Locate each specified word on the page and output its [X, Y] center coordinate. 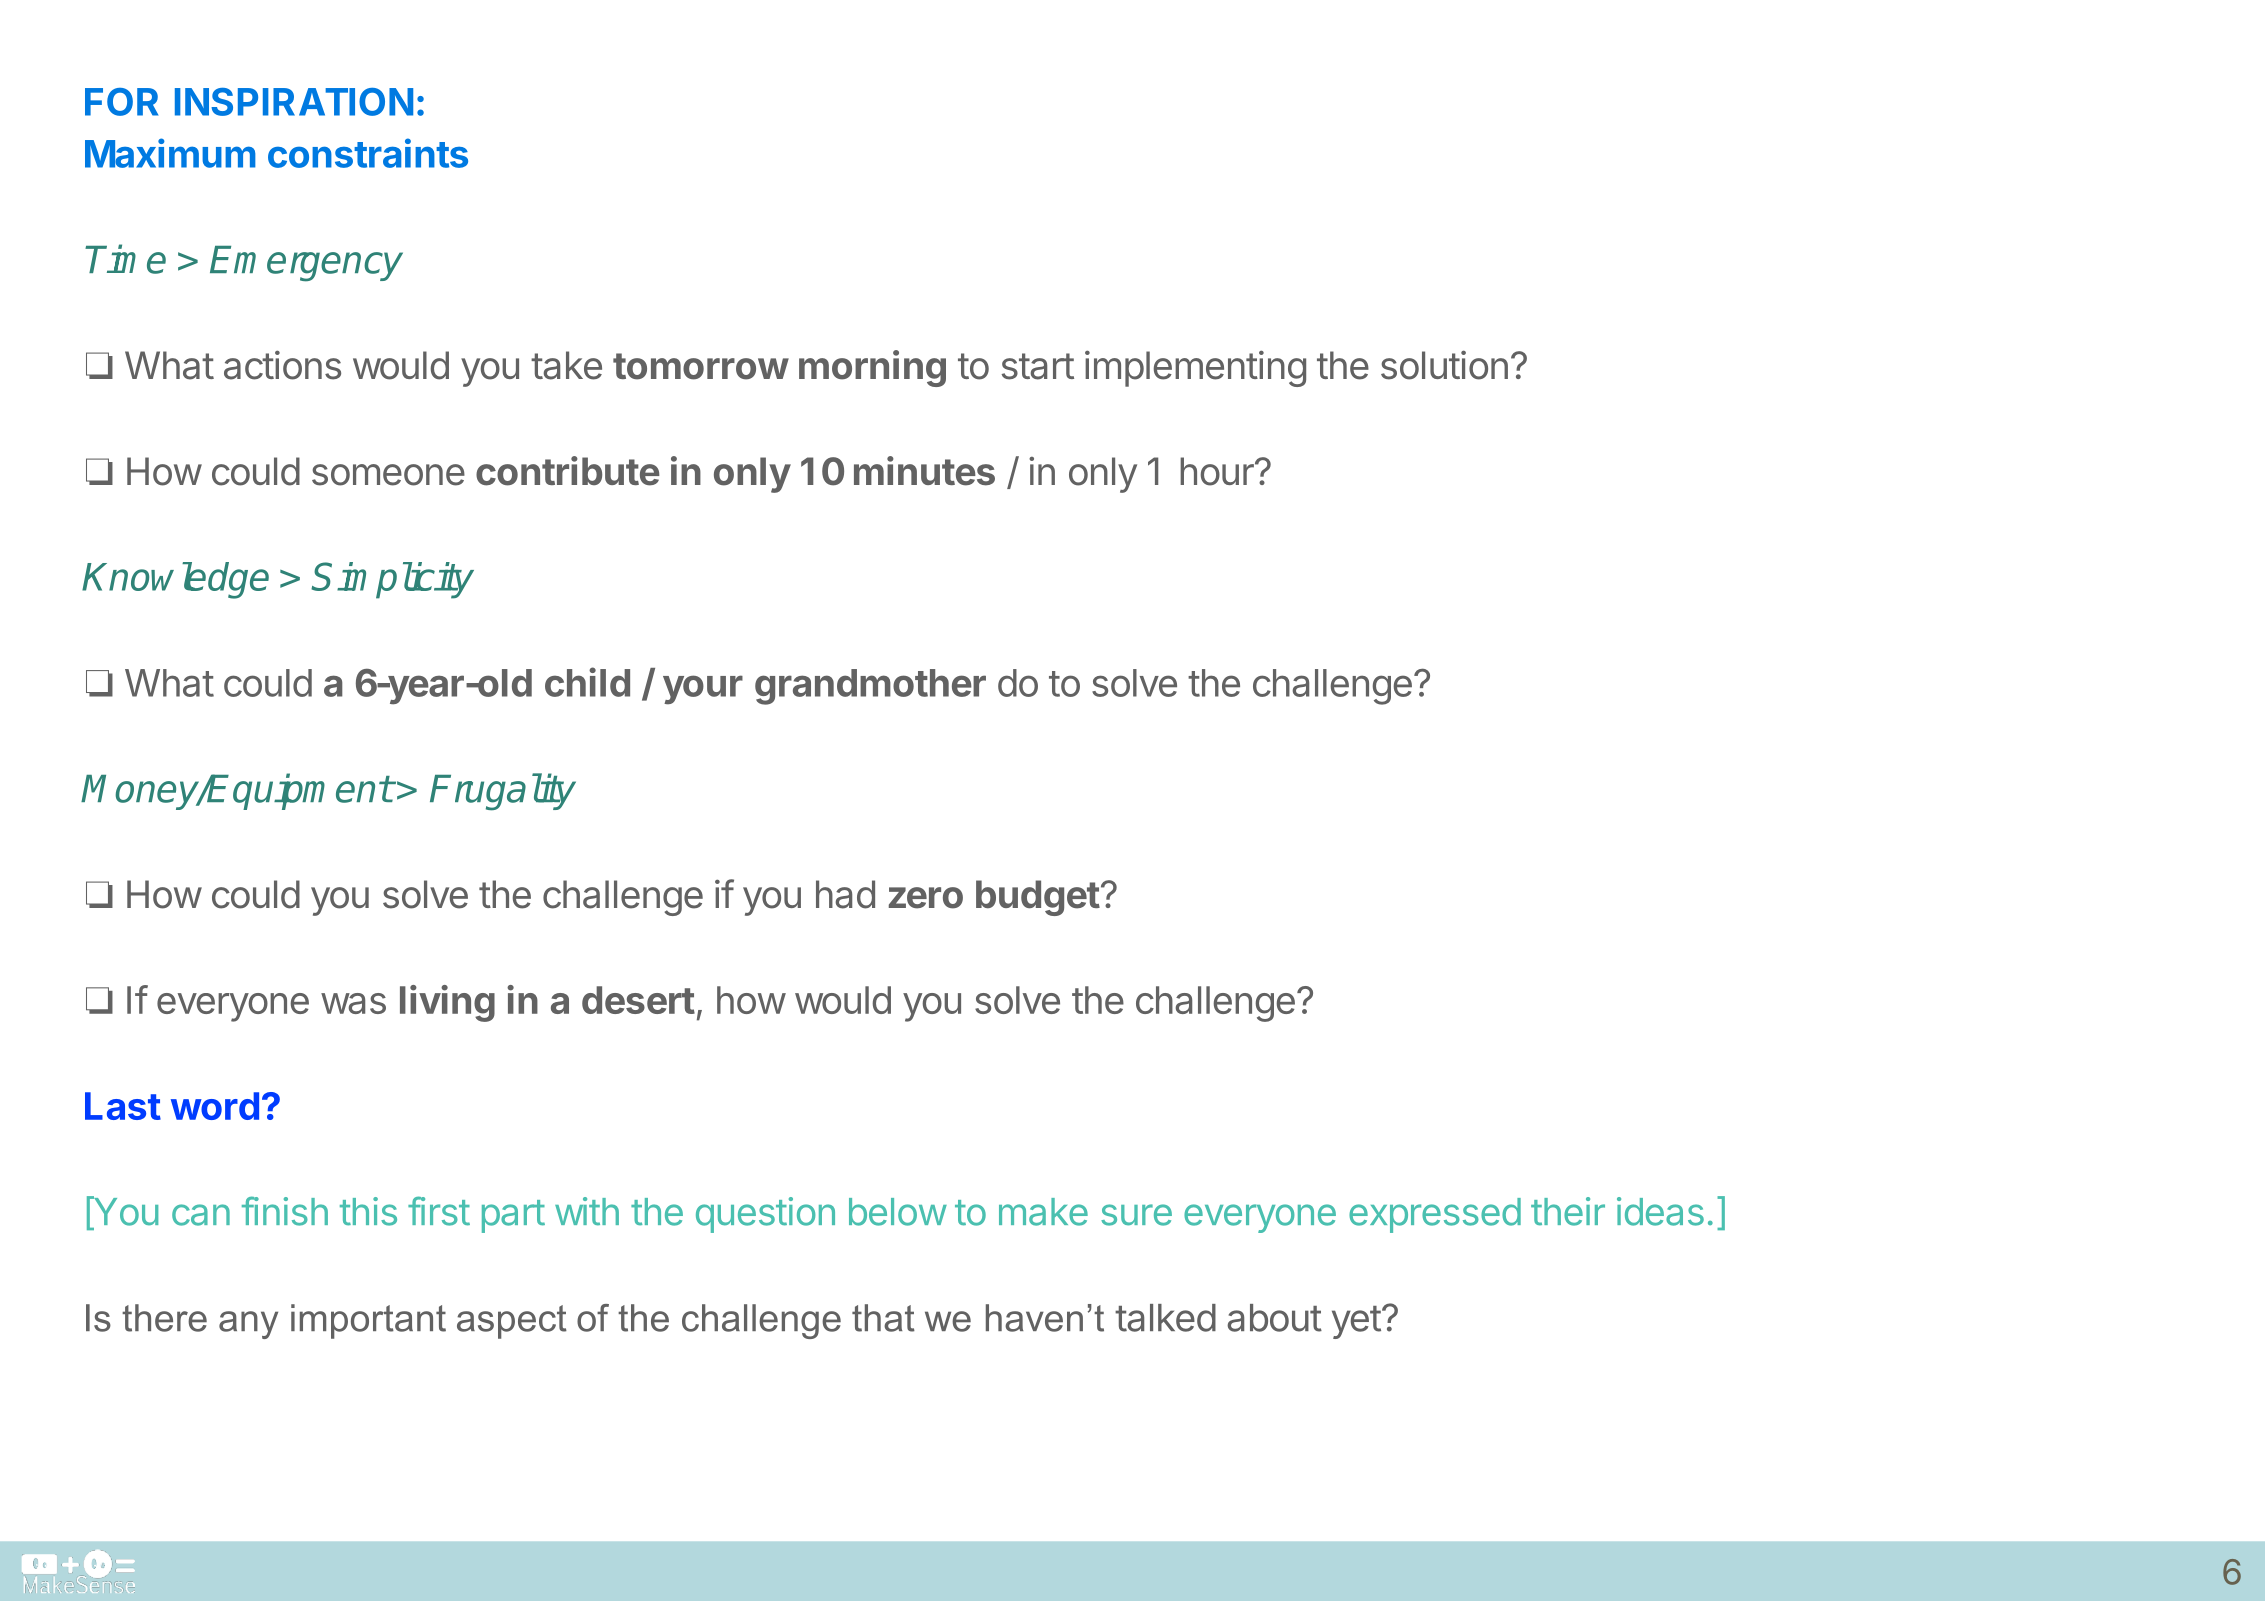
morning [872, 368]
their [1568, 1211]
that [883, 1318]
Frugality [503, 792]
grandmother [870, 687]
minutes [924, 471]
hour [1218, 471]
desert [638, 1000]
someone [388, 475]
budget [1038, 898]
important [368, 1321]
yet [1356, 1322]
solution [1444, 365]
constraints [368, 153]
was [353, 1003]
